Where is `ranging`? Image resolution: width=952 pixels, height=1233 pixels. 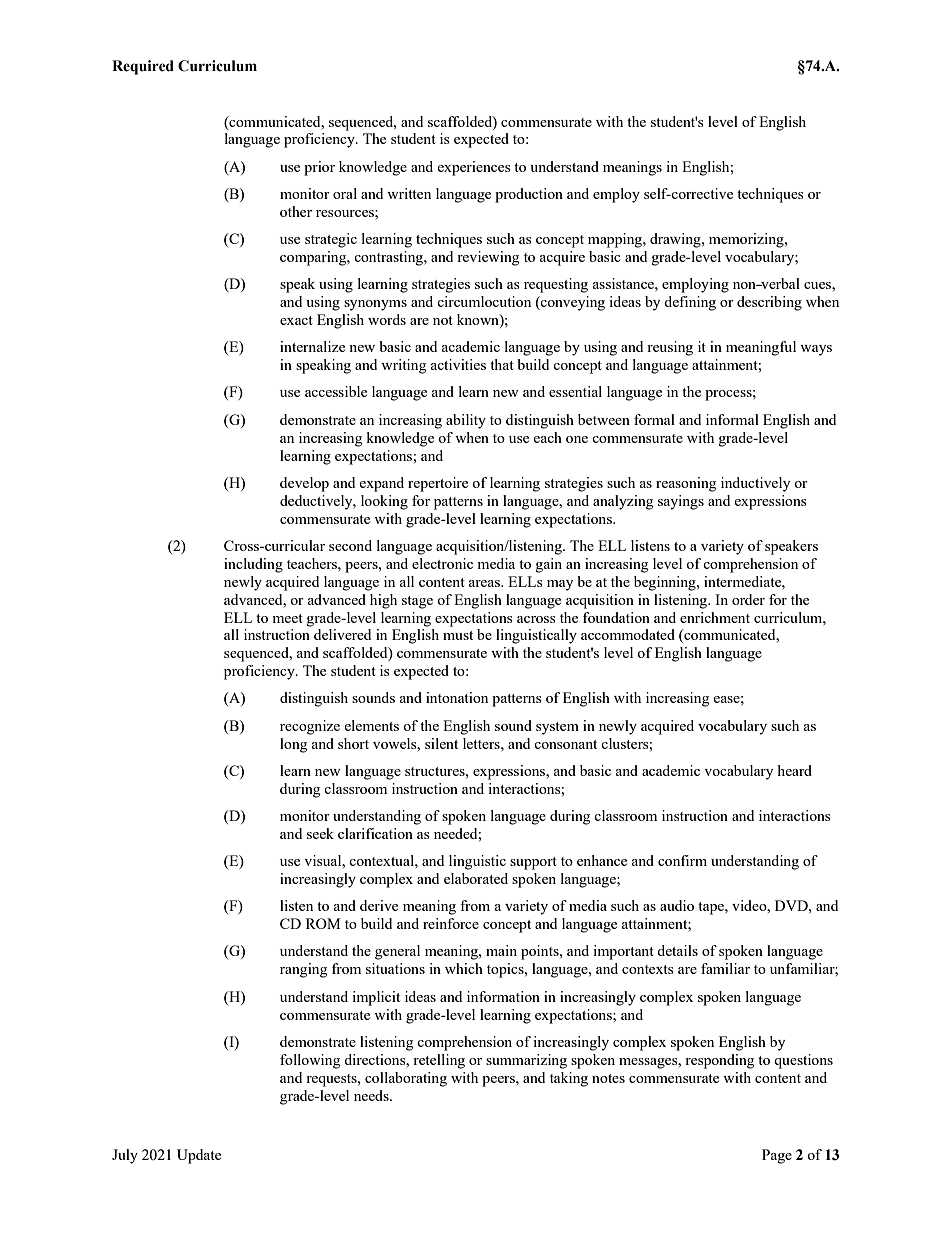
ranging is located at coordinates (303, 970).
